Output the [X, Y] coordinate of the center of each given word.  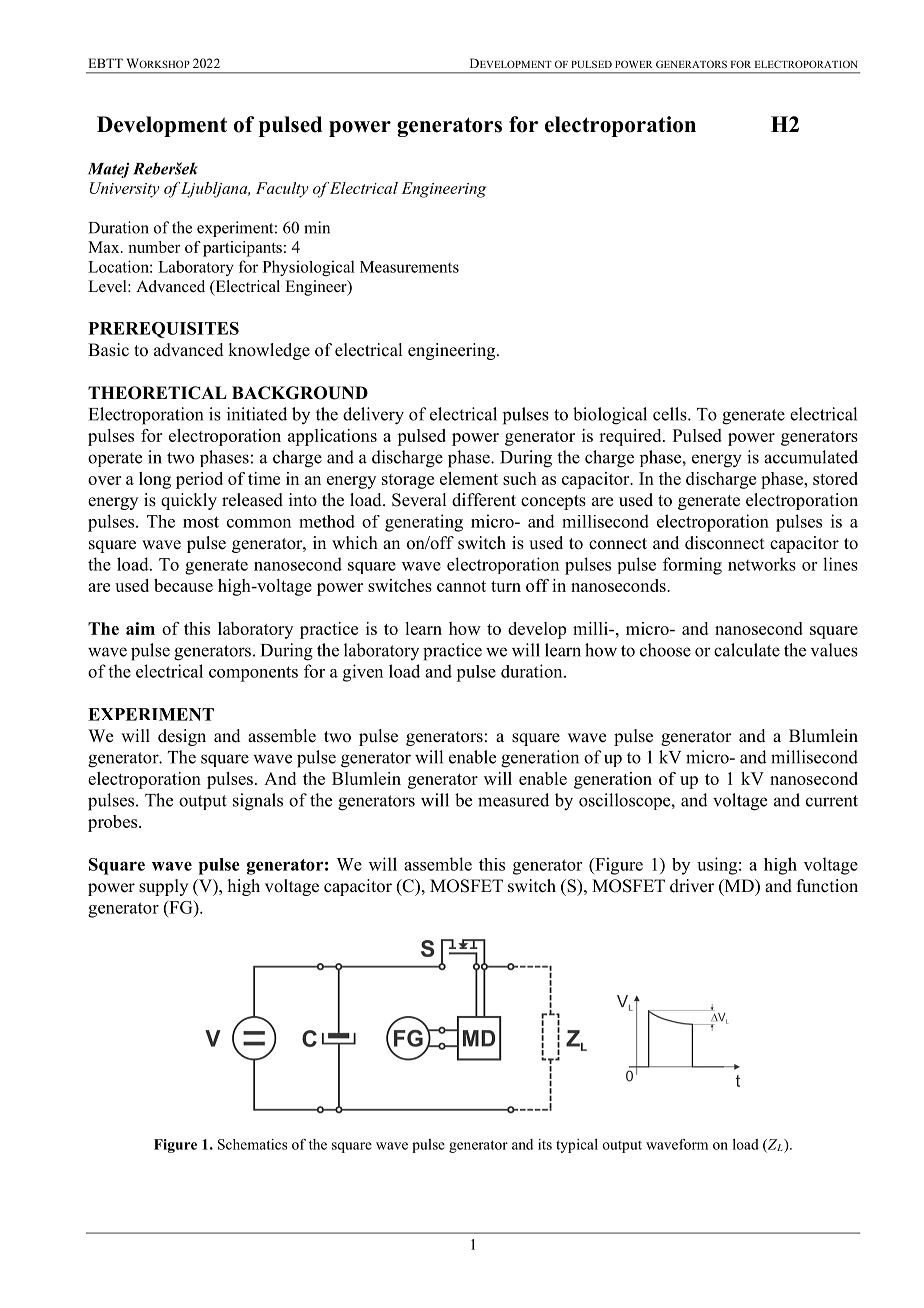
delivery [373, 416]
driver [692, 886]
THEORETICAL [157, 393]
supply [163, 887]
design [182, 737]
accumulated [811, 457]
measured [513, 800]
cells [671, 414]
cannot [461, 586]
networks [762, 564]
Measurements [409, 267]
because [183, 585]
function [827, 886]
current [832, 801]
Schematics [252, 1144]
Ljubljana [215, 190]
